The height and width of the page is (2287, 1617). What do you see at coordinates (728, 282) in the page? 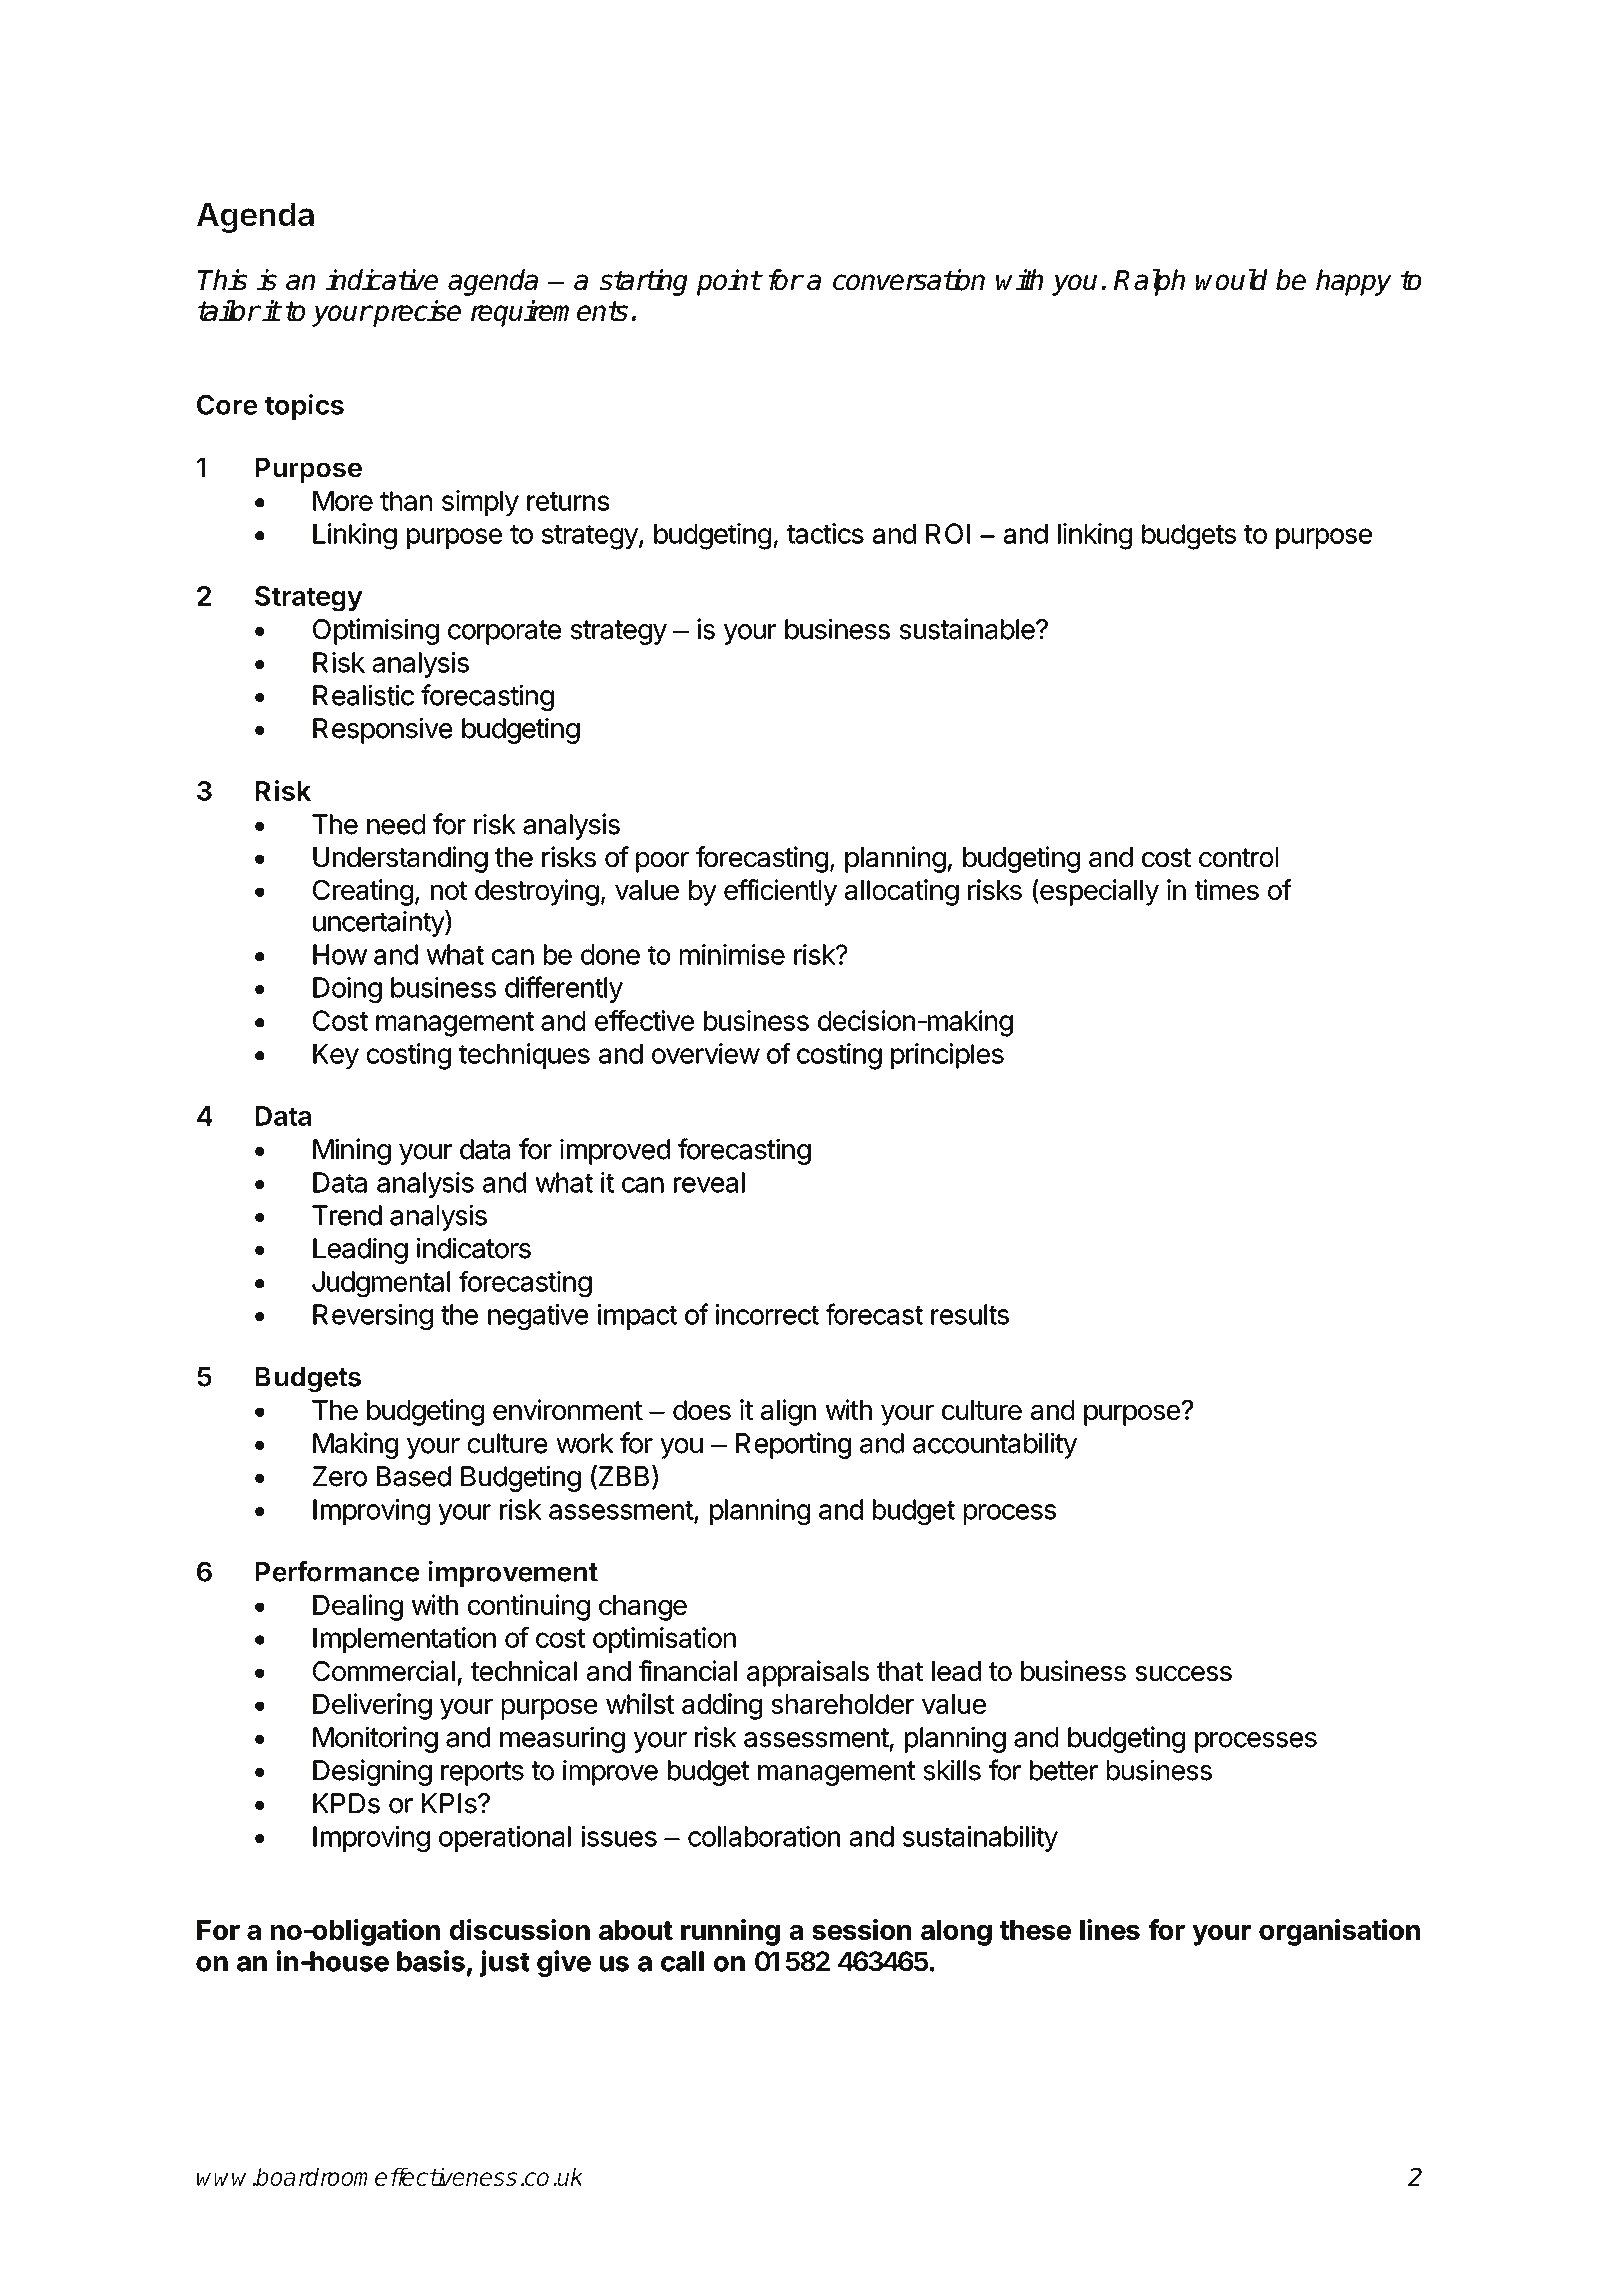
I see `point` at bounding box center [728, 282].
